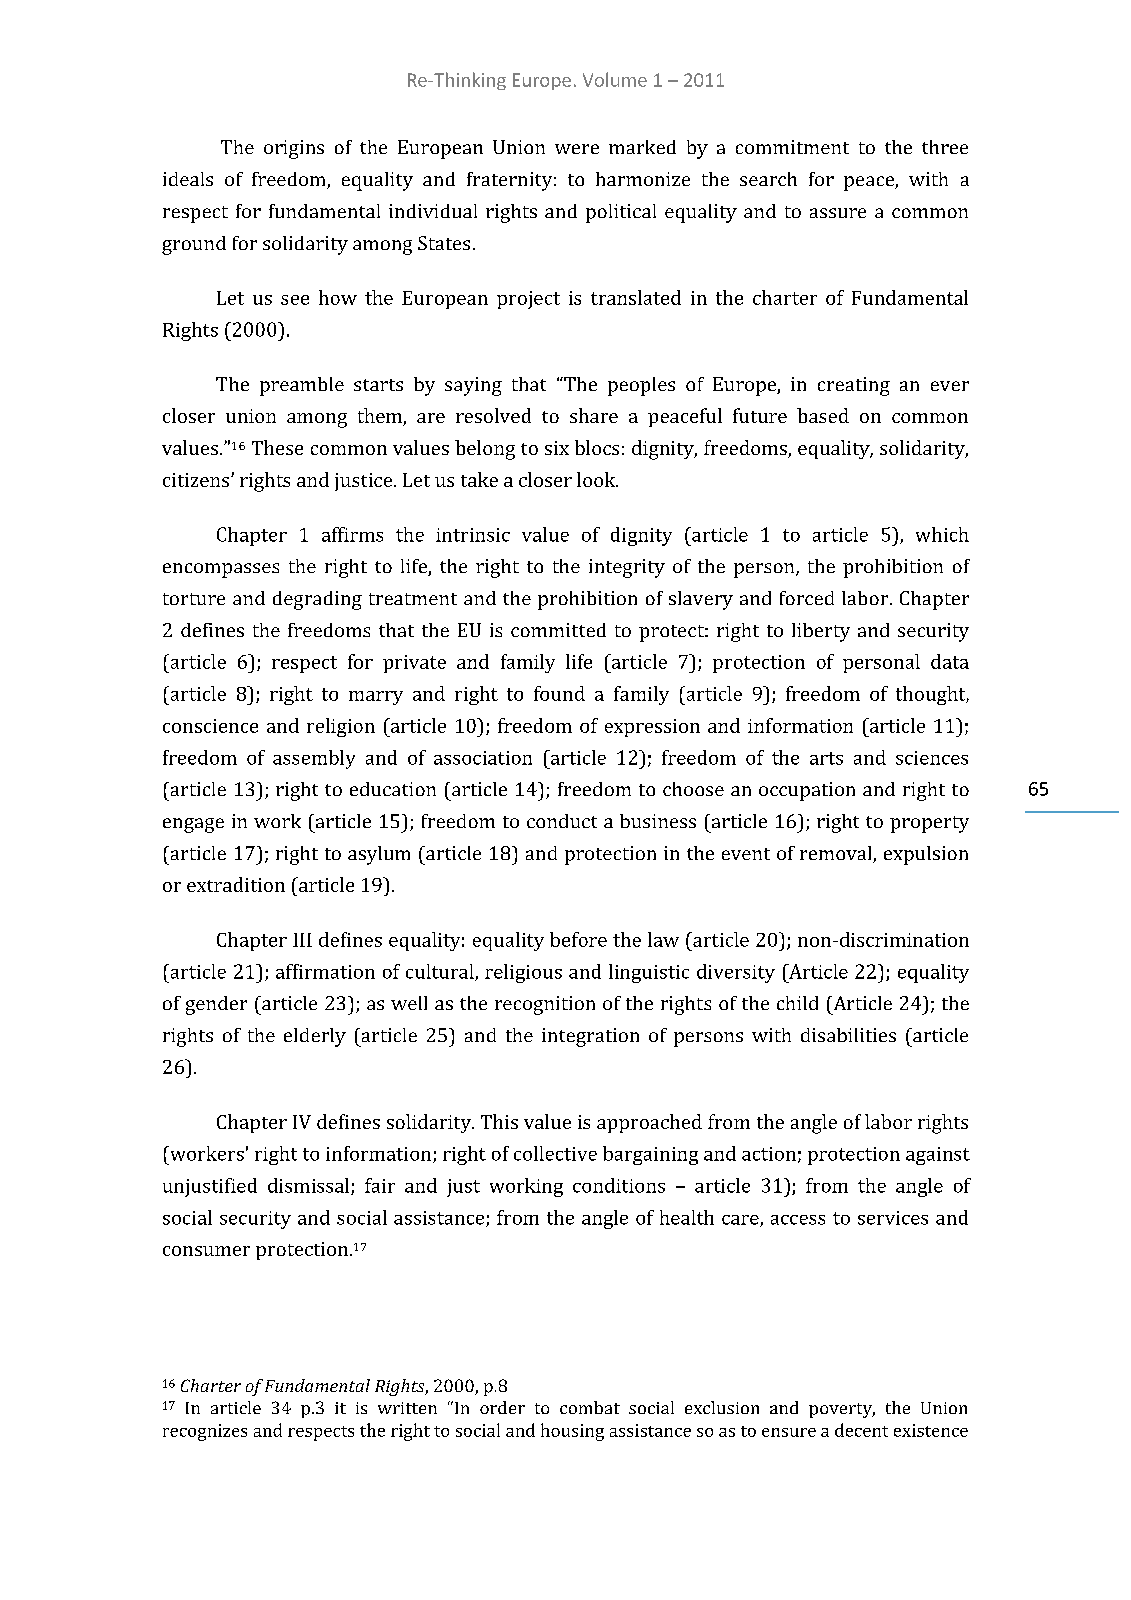 This document has width=1131, height=1600. Describe the element at coordinates (823, 415) in the document. I see `based` at that location.
